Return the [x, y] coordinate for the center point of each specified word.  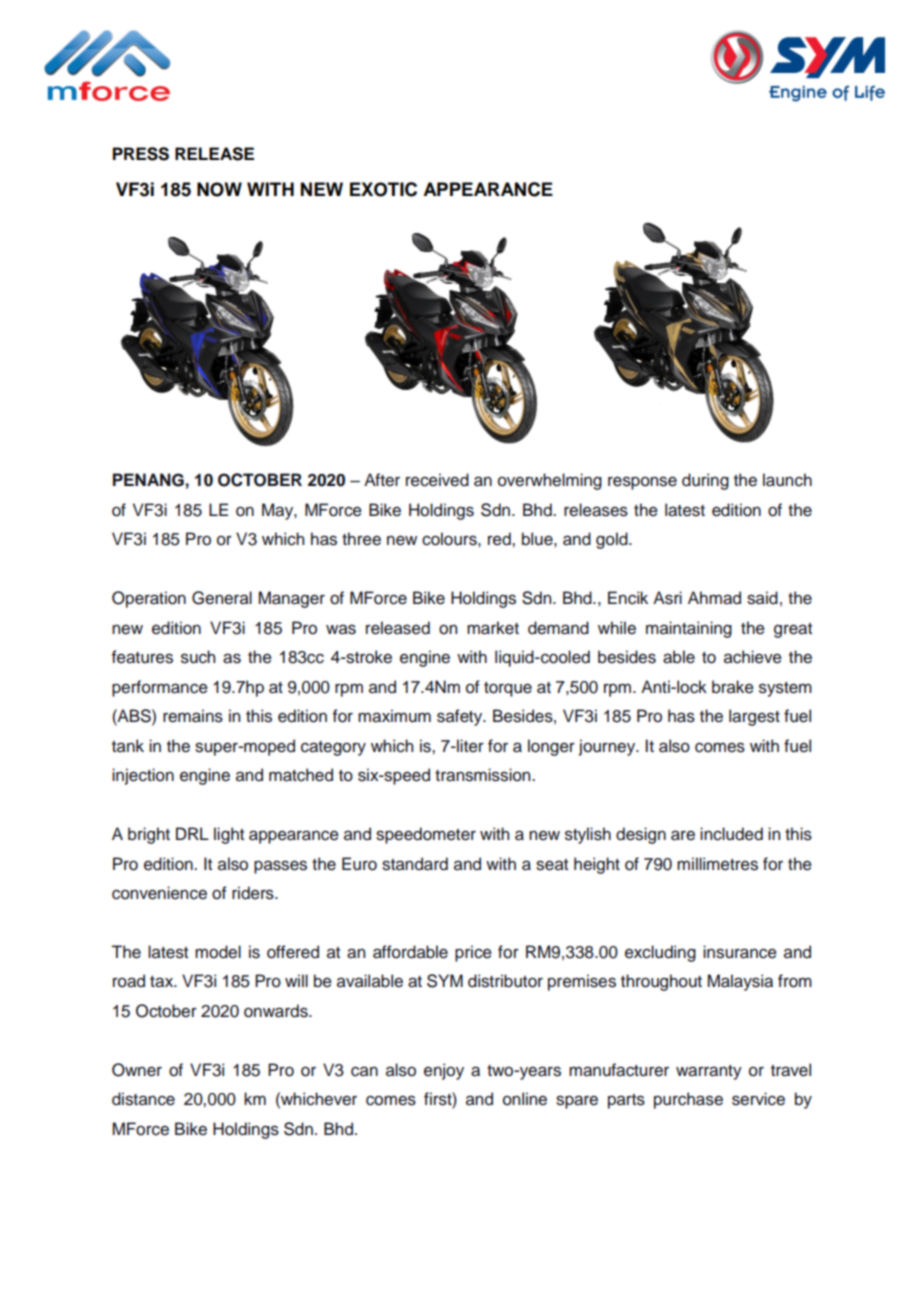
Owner [137, 1070]
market [493, 628]
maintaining [689, 629]
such [198, 657]
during [705, 481]
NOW [219, 189]
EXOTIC [383, 189]
